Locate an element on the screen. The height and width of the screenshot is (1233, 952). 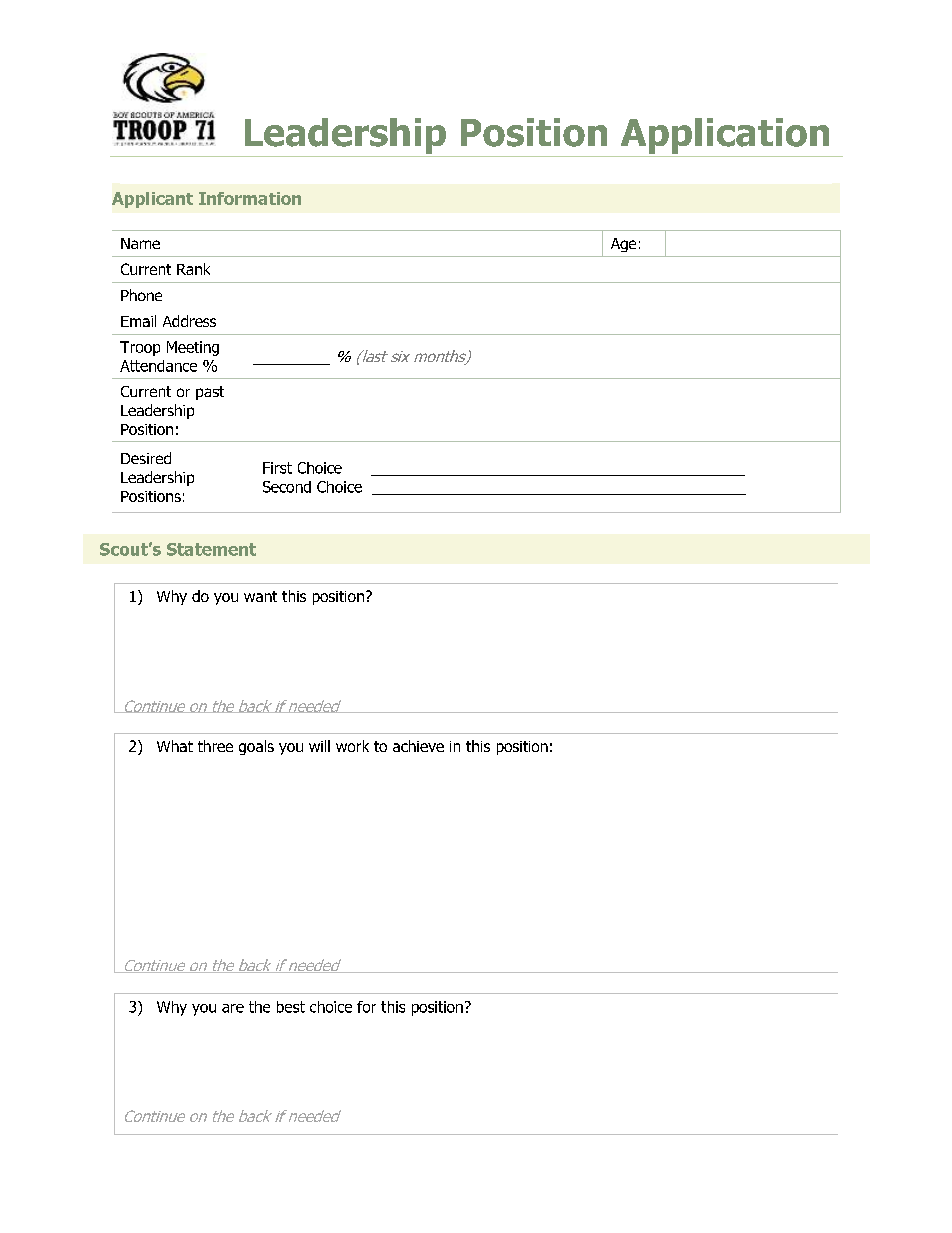
Information is located at coordinates (250, 198).
